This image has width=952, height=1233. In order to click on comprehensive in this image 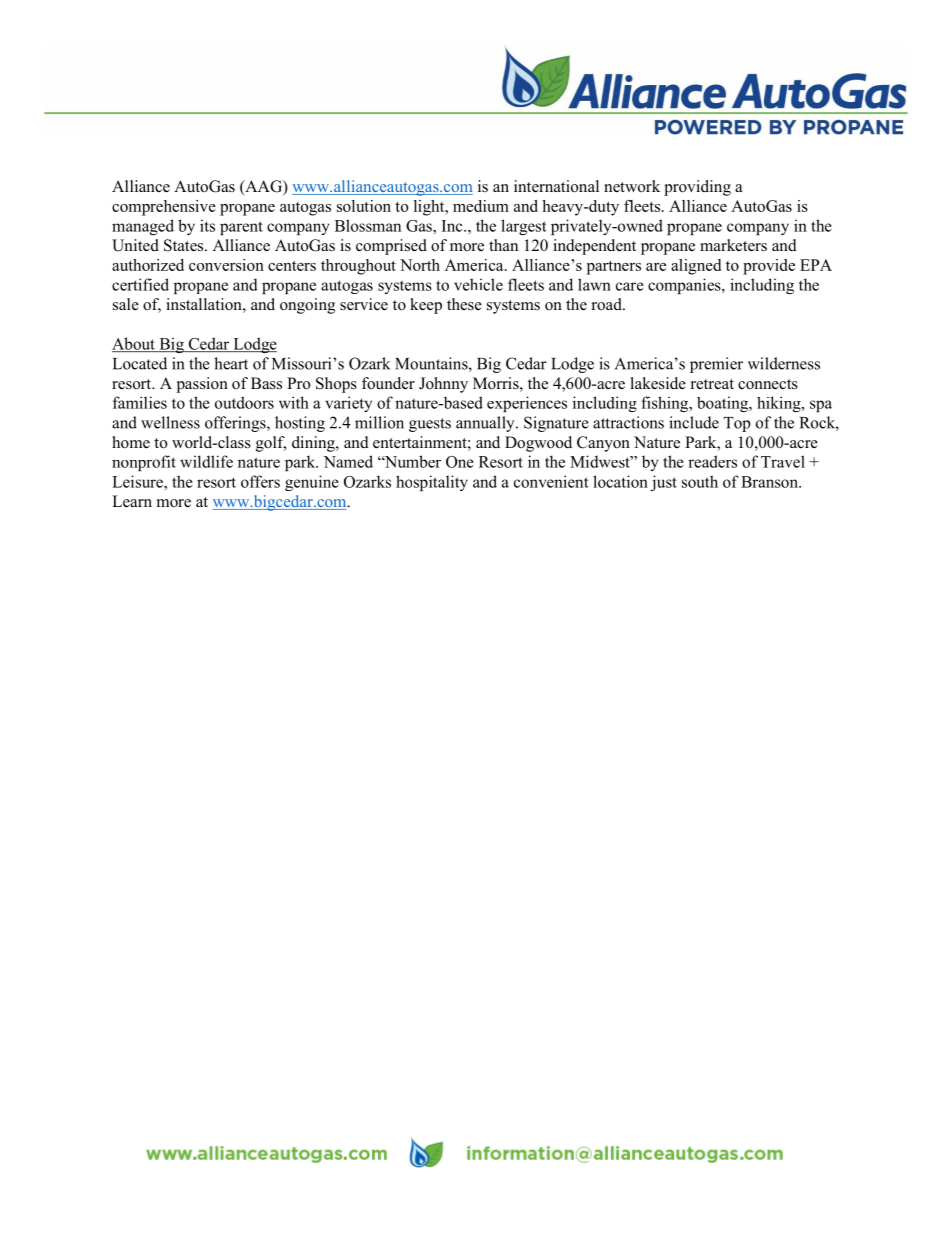, I will do `click(164, 208)`.
